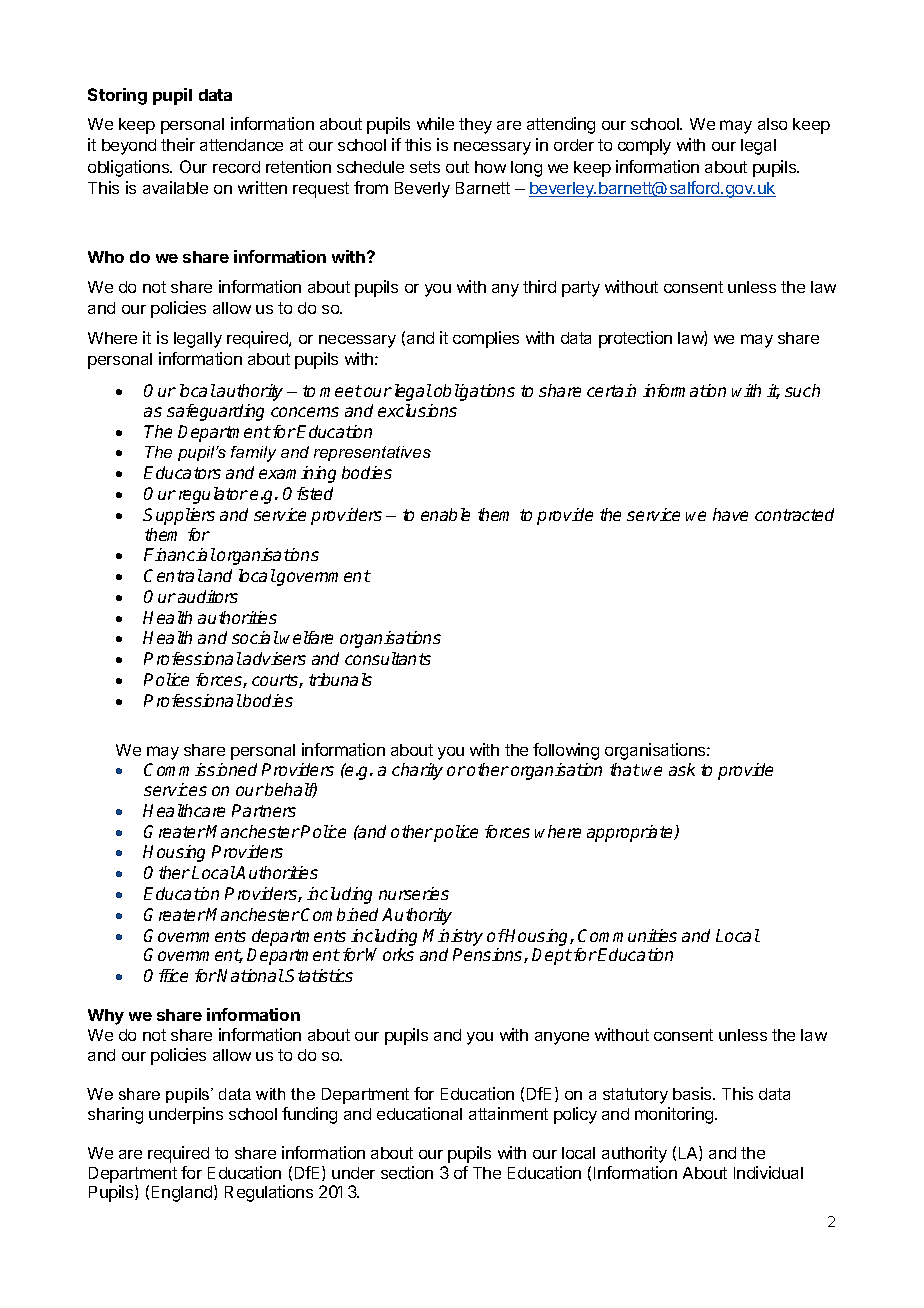 Image resolution: width=924 pixels, height=1308 pixels. I want to click on charity, so click(417, 771).
